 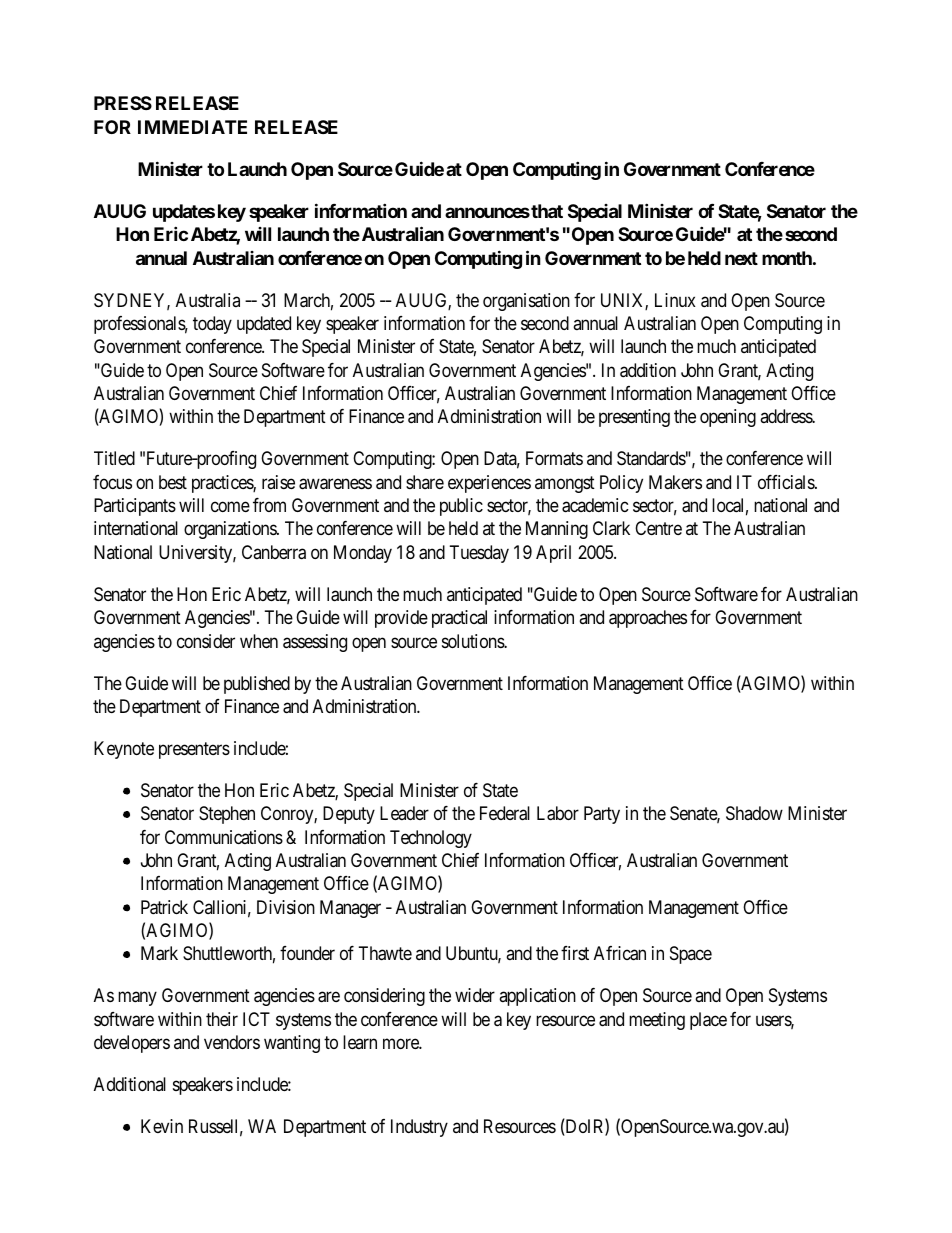 I want to click on when, so click(x=259, y=641).
